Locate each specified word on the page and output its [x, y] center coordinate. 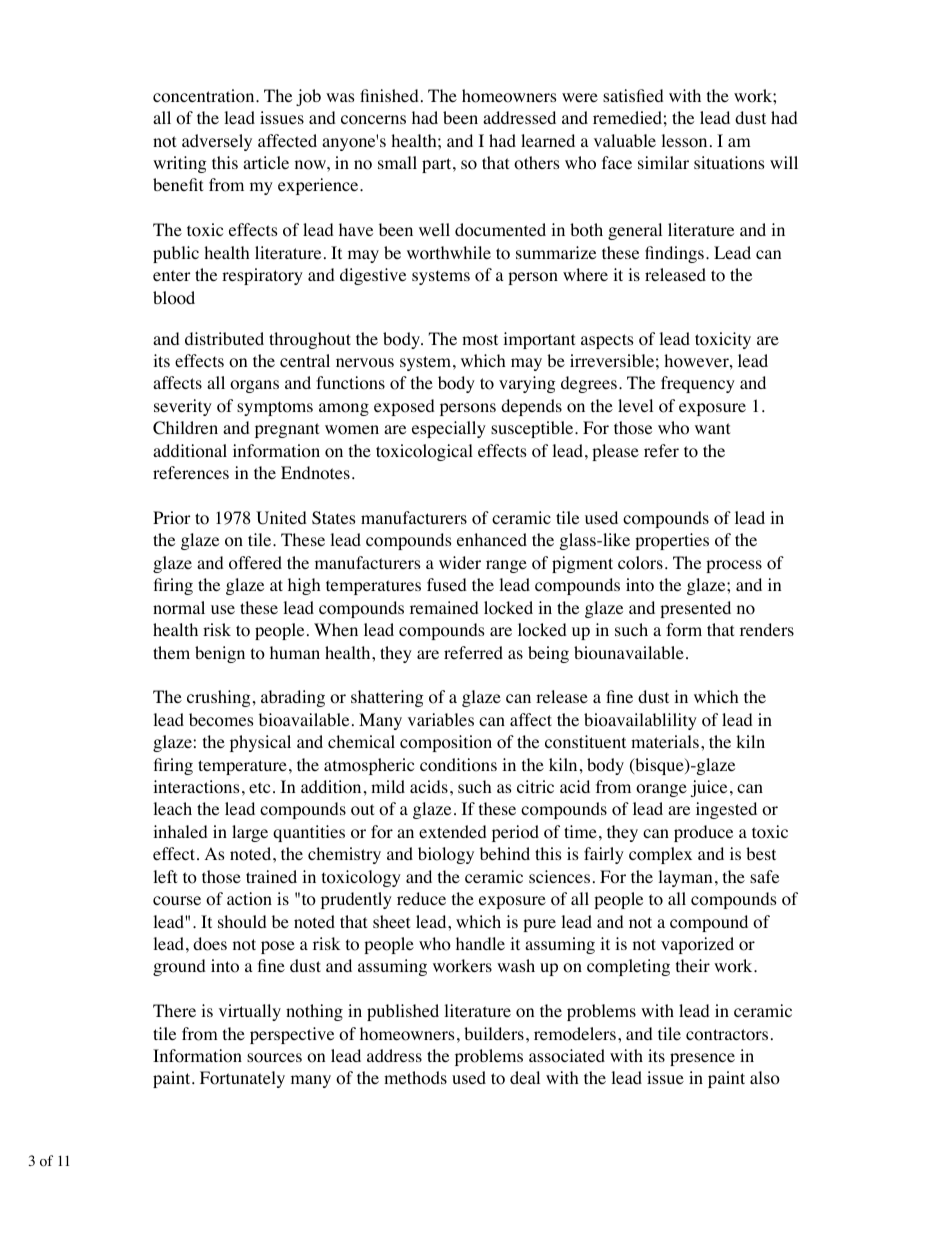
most [480, 340]
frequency [698, 384]
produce [703, 833]
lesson [684, 141]
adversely [217, 142]
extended [453, 831]
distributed [224, 338]
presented [695, 609]
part [438, 165]
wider [460, 562]
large [250, 833]
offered [255, 563]
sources [274, 1058]
